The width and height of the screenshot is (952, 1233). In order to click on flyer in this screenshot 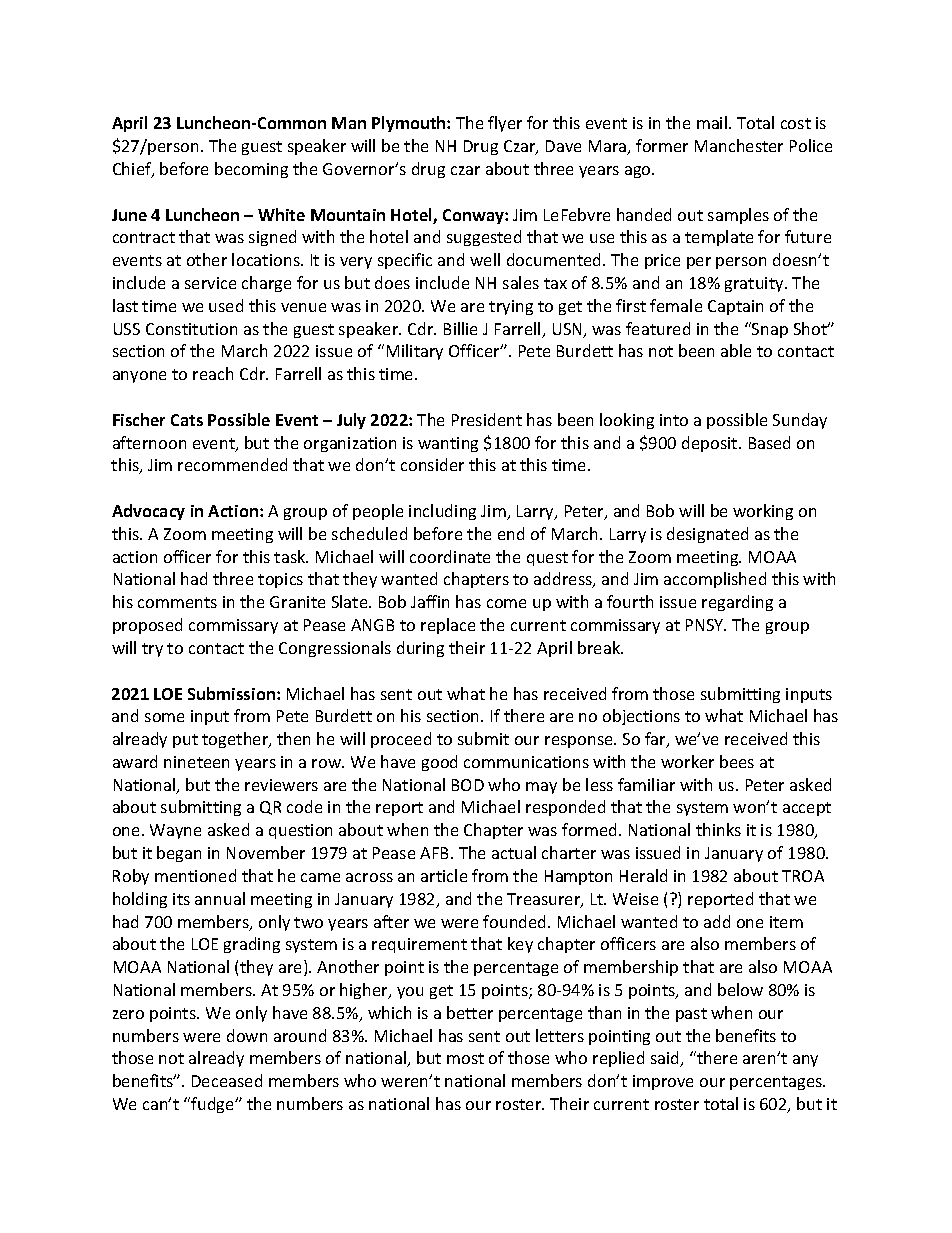, I will do `click(505, 124)`.
